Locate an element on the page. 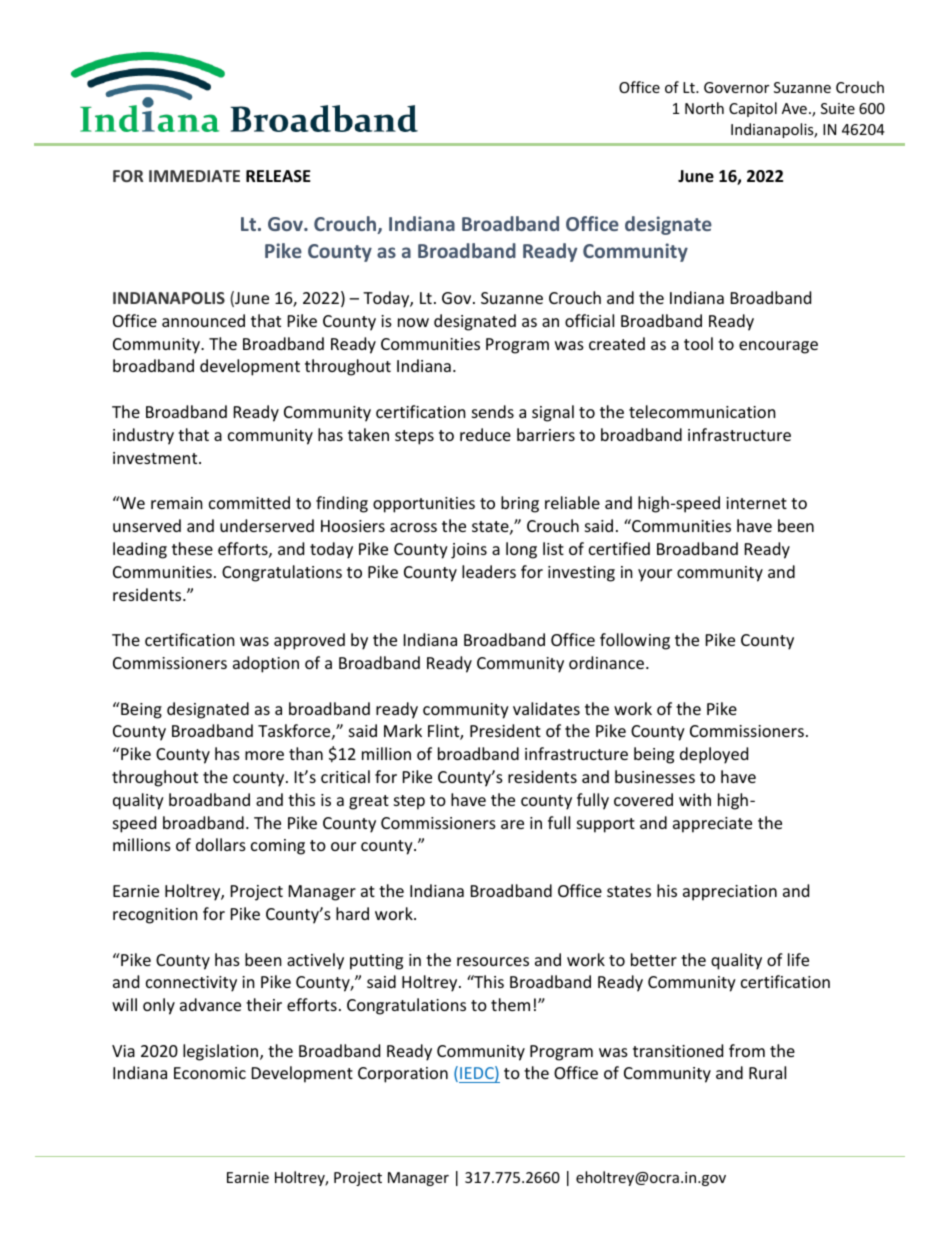 The height and width of the image is (1233, 952). legislation is located at coordinates (222, 1052).
